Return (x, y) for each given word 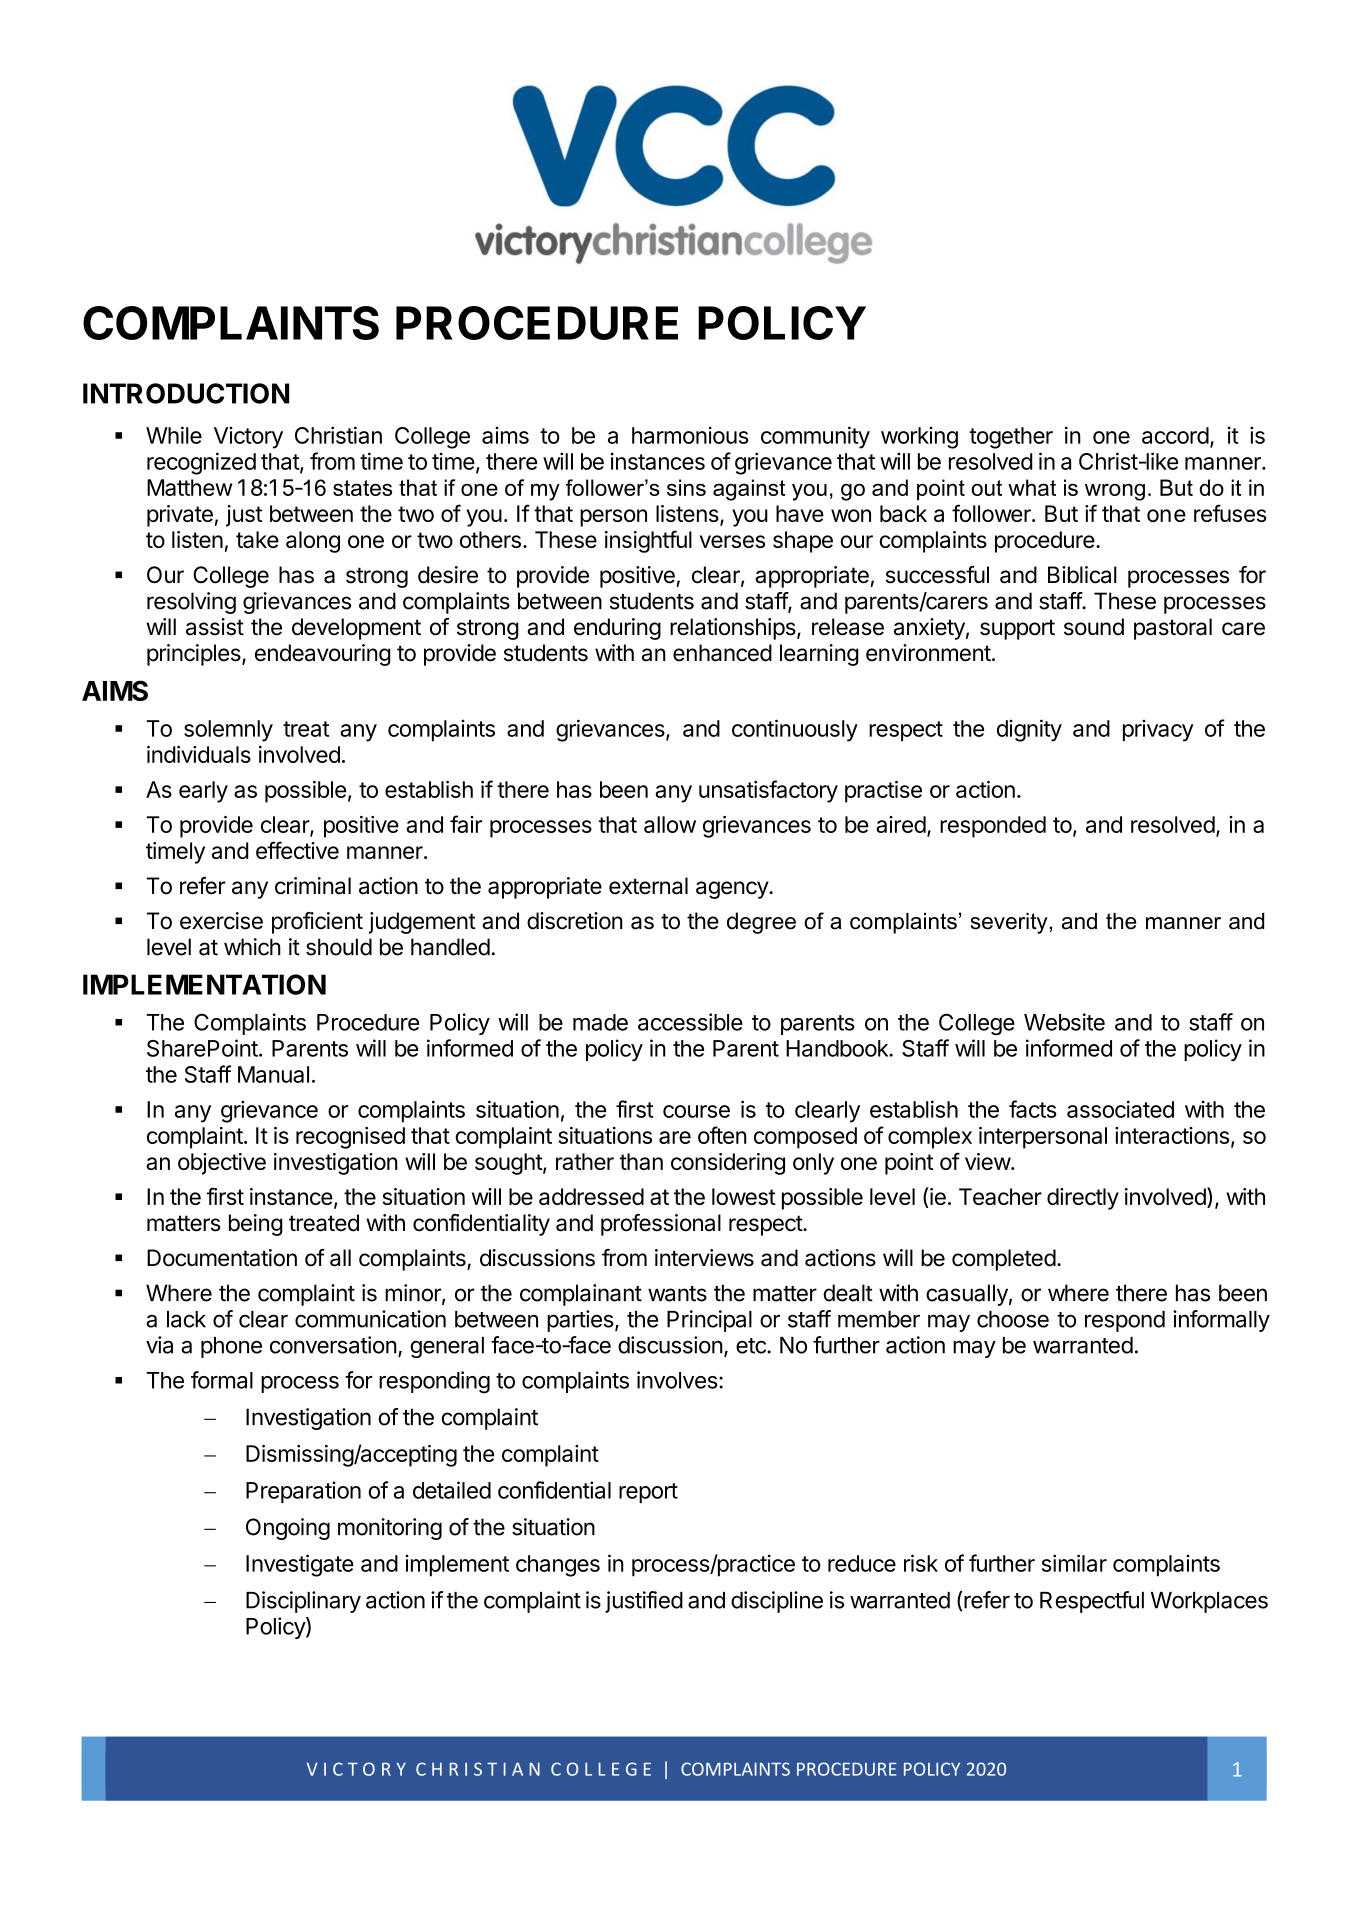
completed (1004, 1260)
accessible (690, 1022)
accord (1175, 435)
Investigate (300, 1565)
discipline (777, 1602)
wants (677, 1294)
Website (1064, 1022)
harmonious (690, 435)
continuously (795, 730)
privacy (1158, 731)
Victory (248, 438)
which (252, 947)
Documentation (222, 1258)
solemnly (228, 731)
